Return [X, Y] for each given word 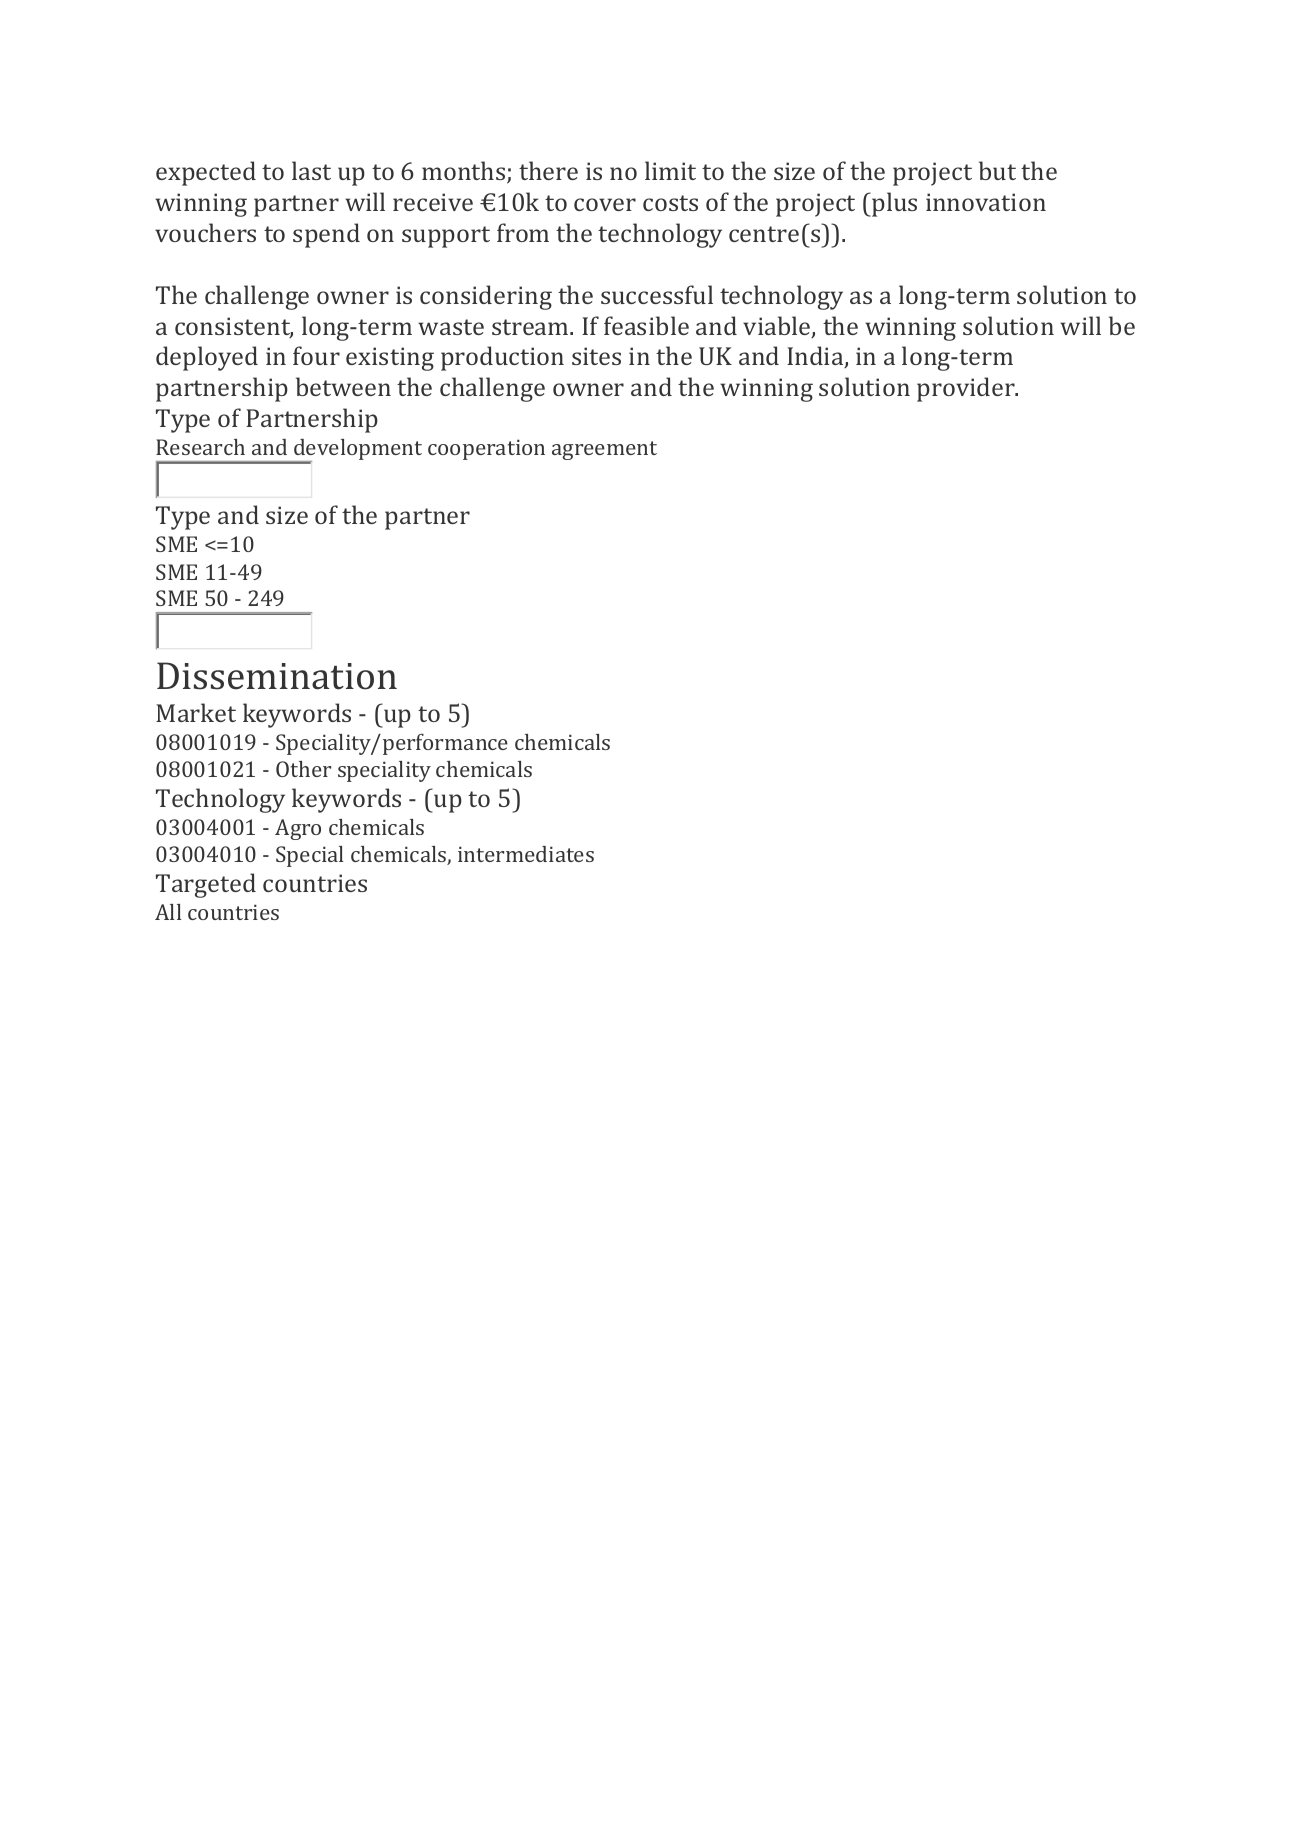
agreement [604, 450]
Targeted [206, 885]
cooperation [486, 449]
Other [303, 769]
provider [967, 389]
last [311, 170]
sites [596, 356]
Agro [298, 829]
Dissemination [277, 676]
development [357, 451]
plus [893, 204]
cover [605, 204]
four [316, 355]
